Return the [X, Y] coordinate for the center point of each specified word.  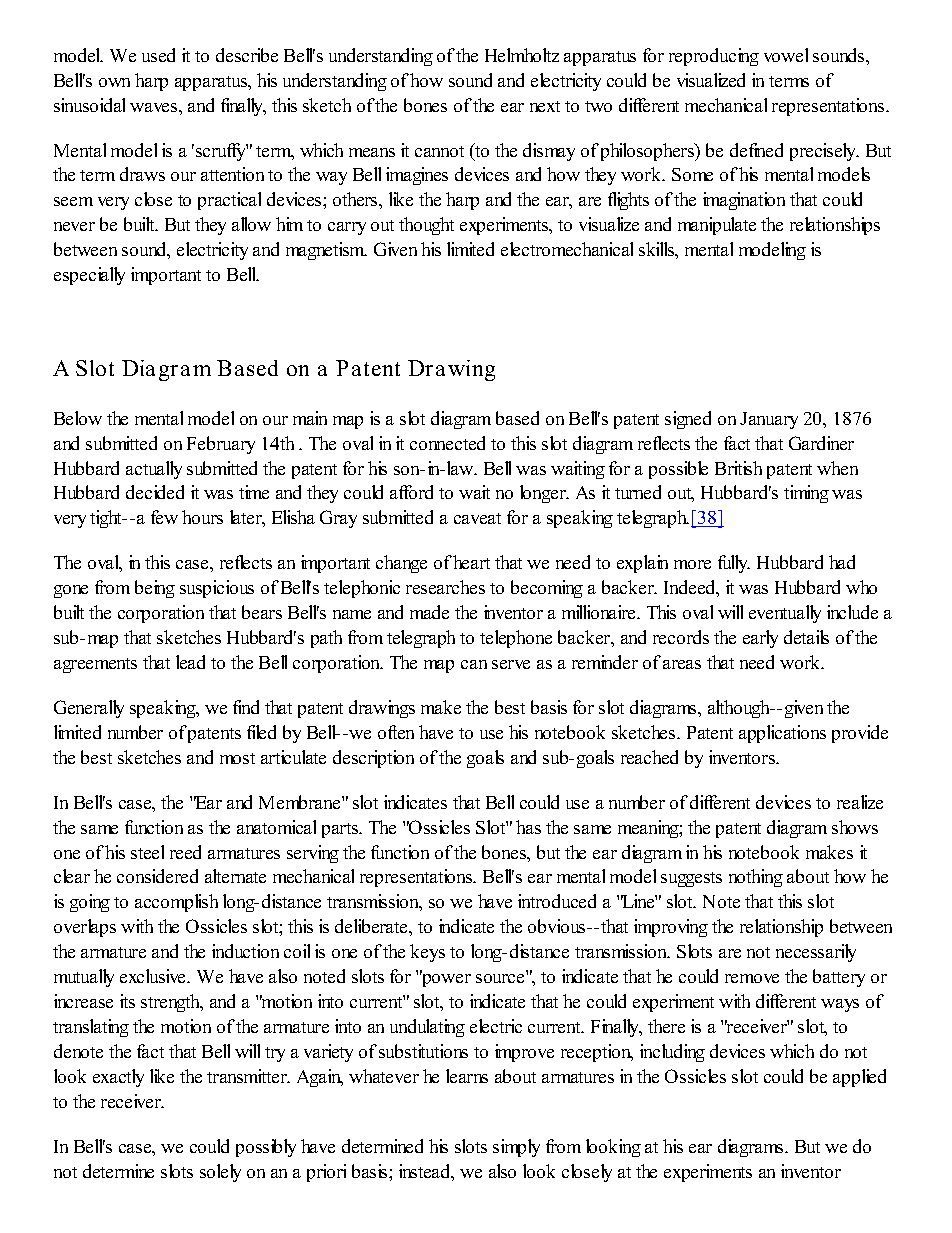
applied [859, 1078]
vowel [786, 55]
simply [516, 1148]
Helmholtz [522, 55]
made [429, 612]
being [155, 589]
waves [155, 107]
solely [220, 1173]
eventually [785, 614]
